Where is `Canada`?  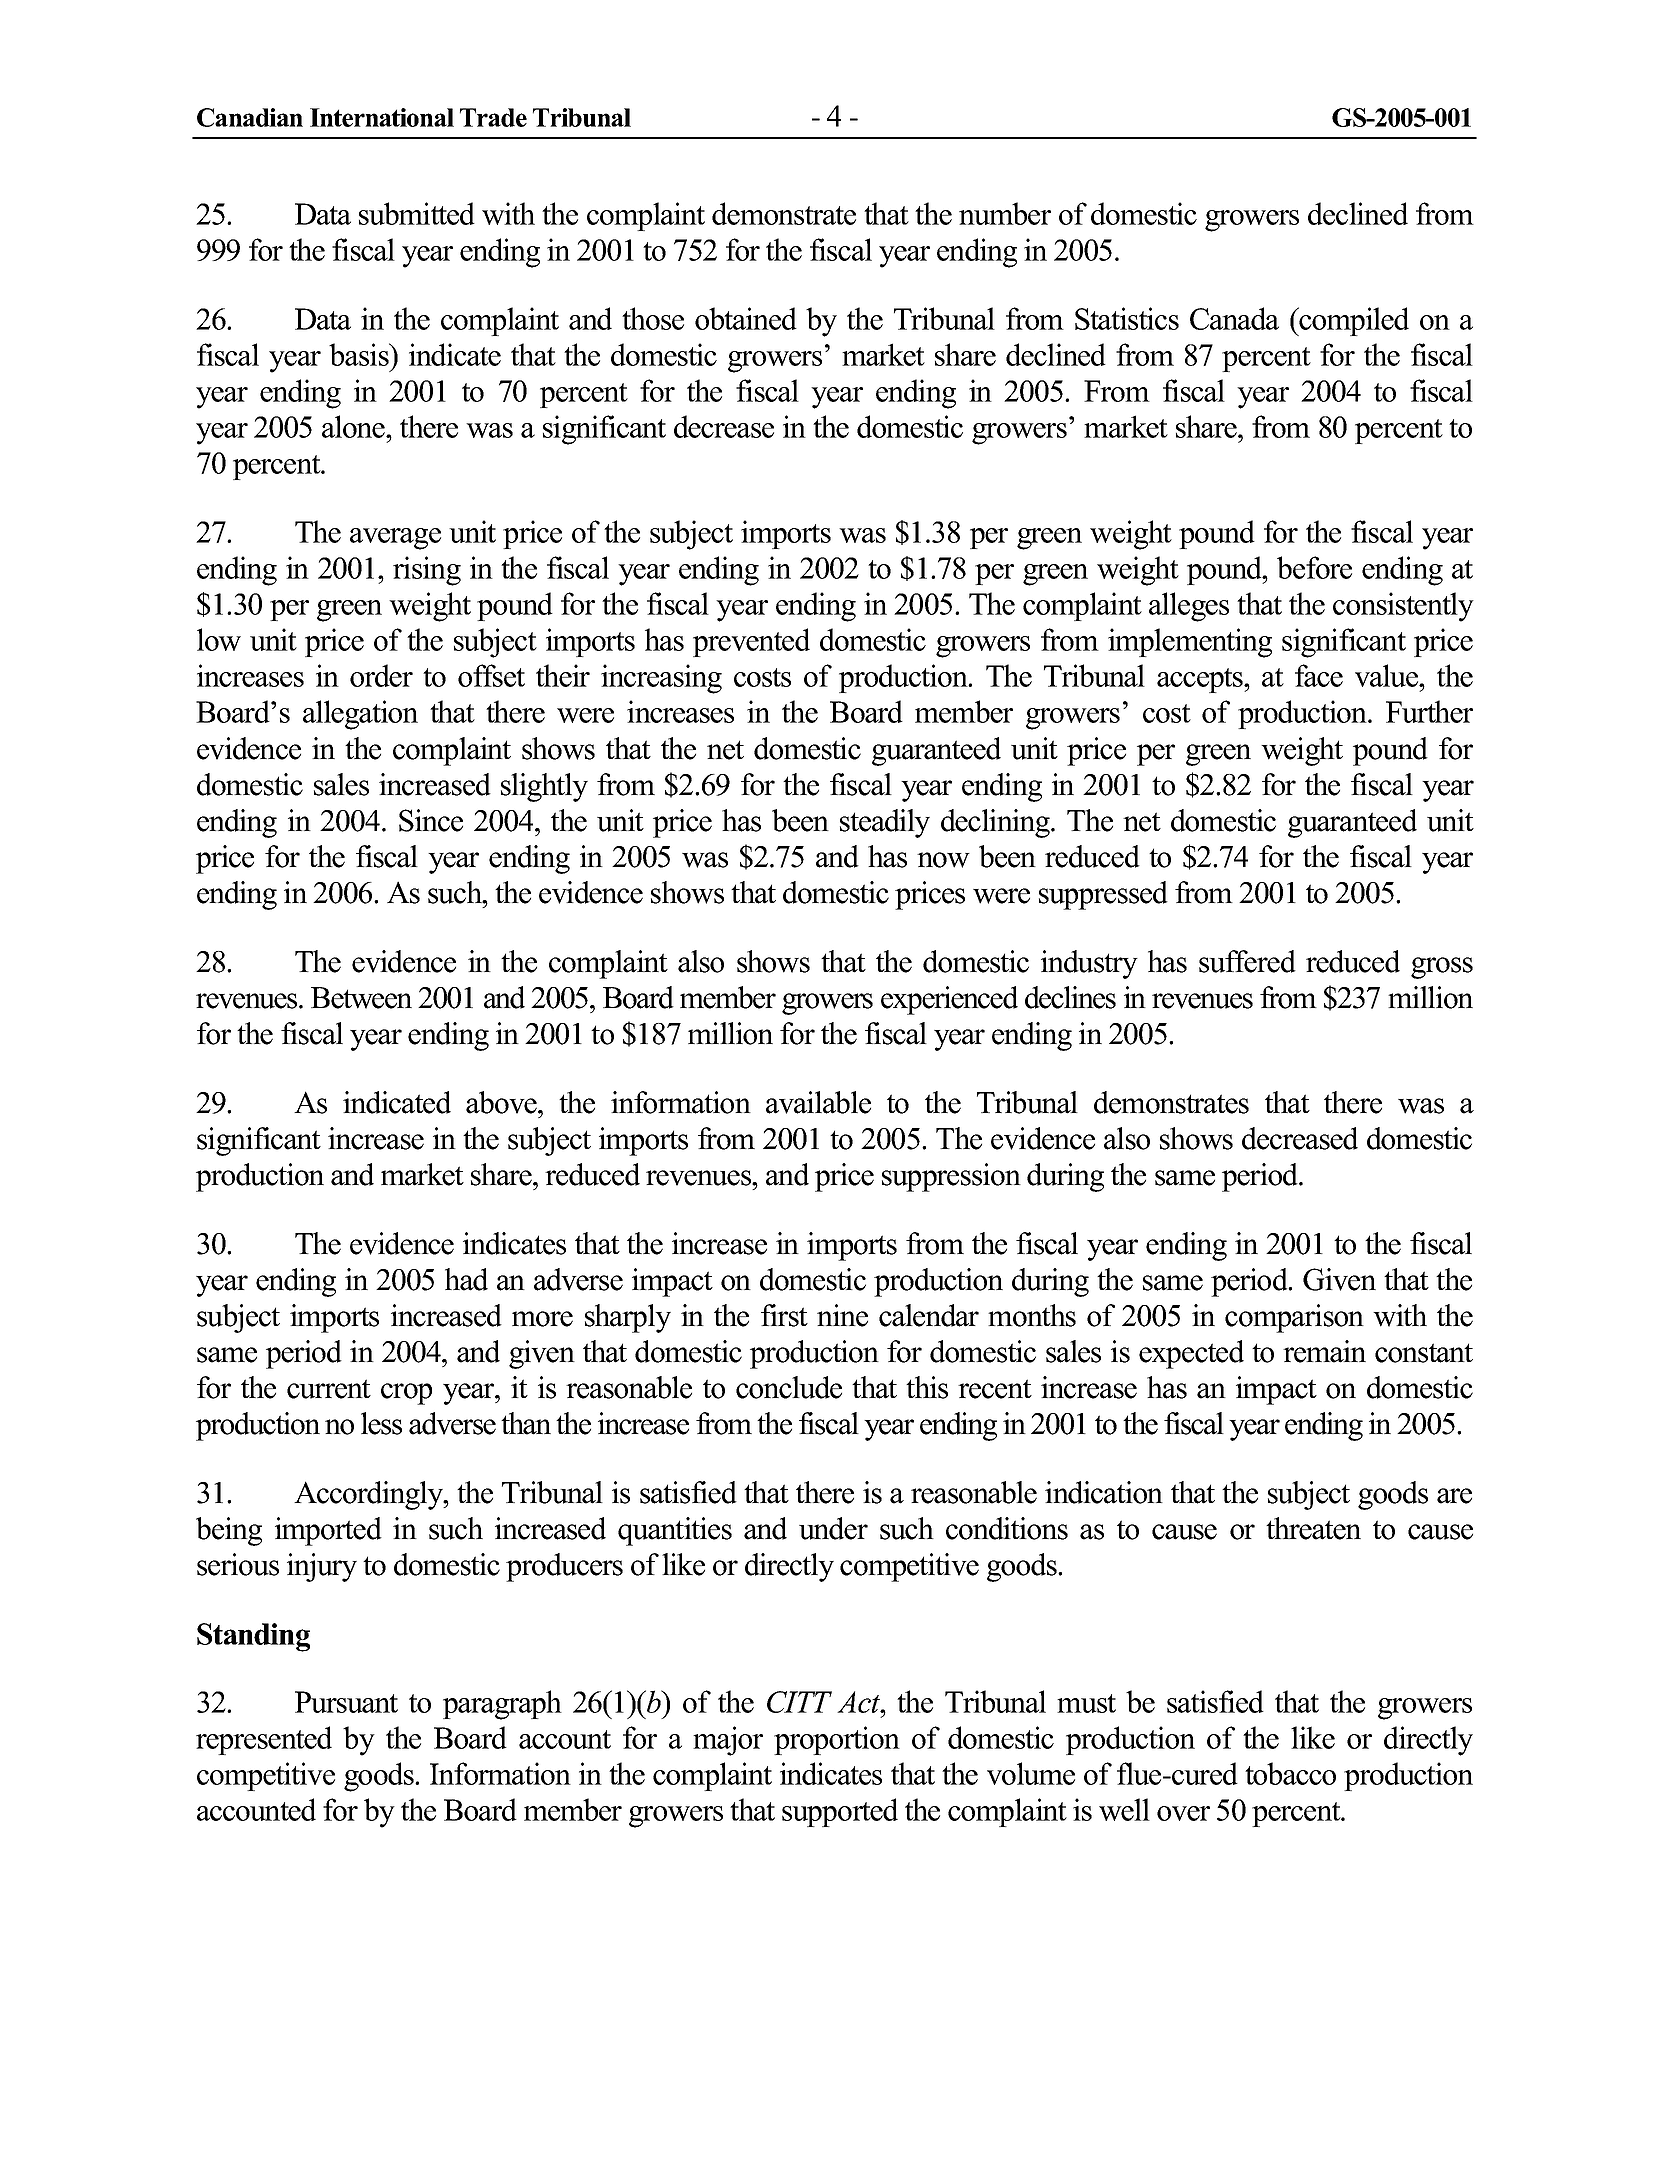 Canada is located at coordinates (1234, 318).
